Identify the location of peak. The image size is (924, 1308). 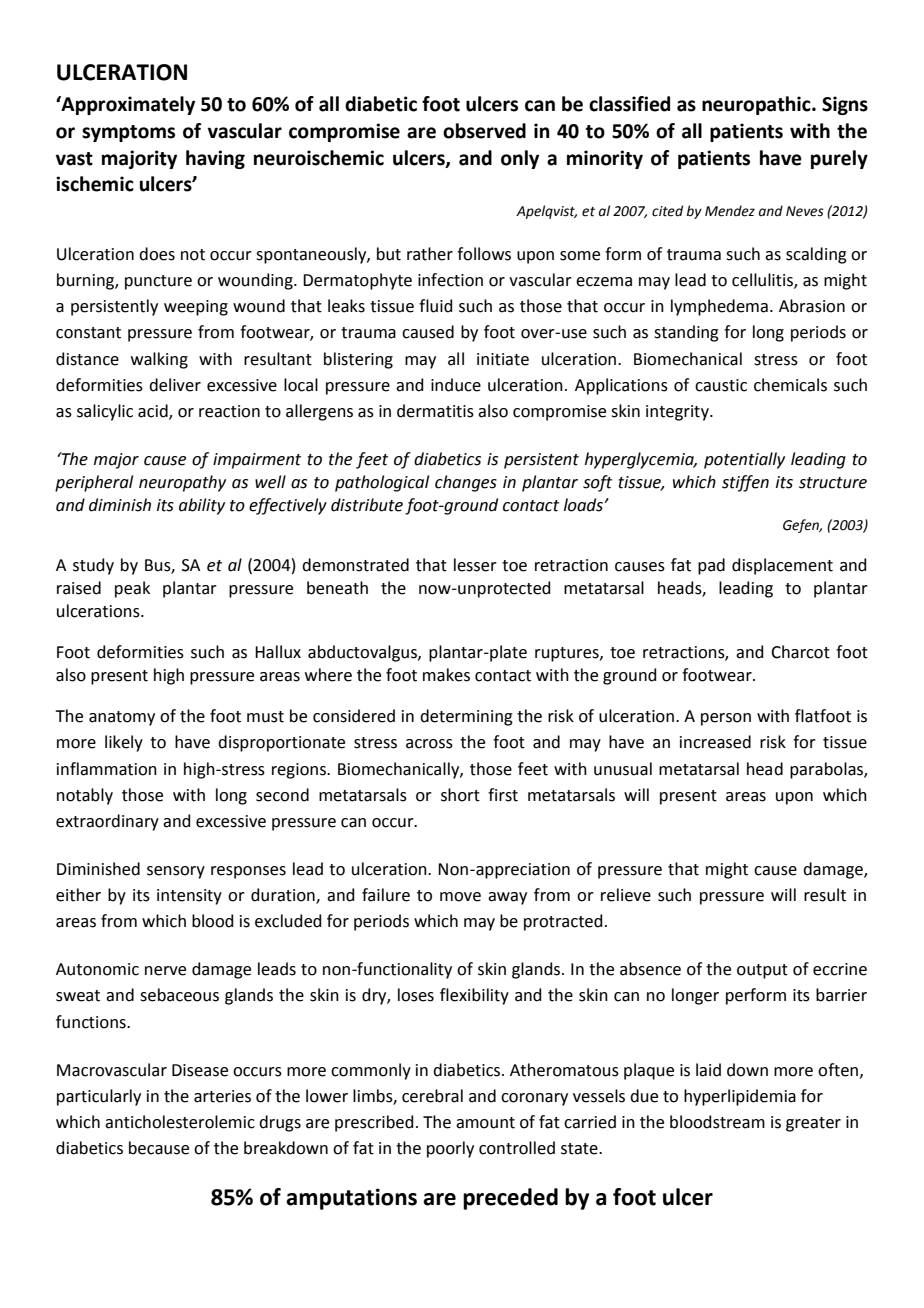
(132, 589).
